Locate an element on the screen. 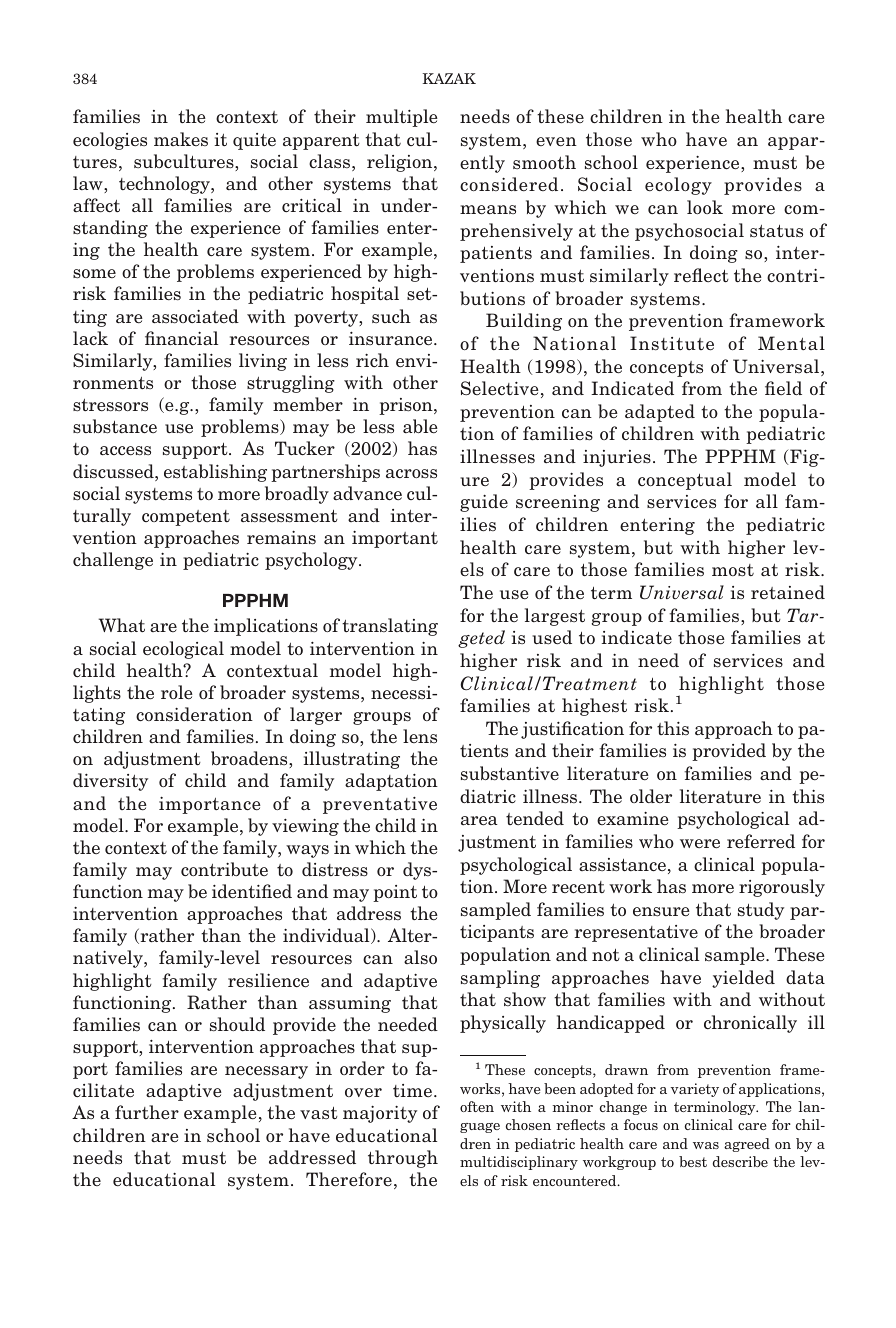 The image size is (896, 1328). retained is located at coordinates (788, 592).
